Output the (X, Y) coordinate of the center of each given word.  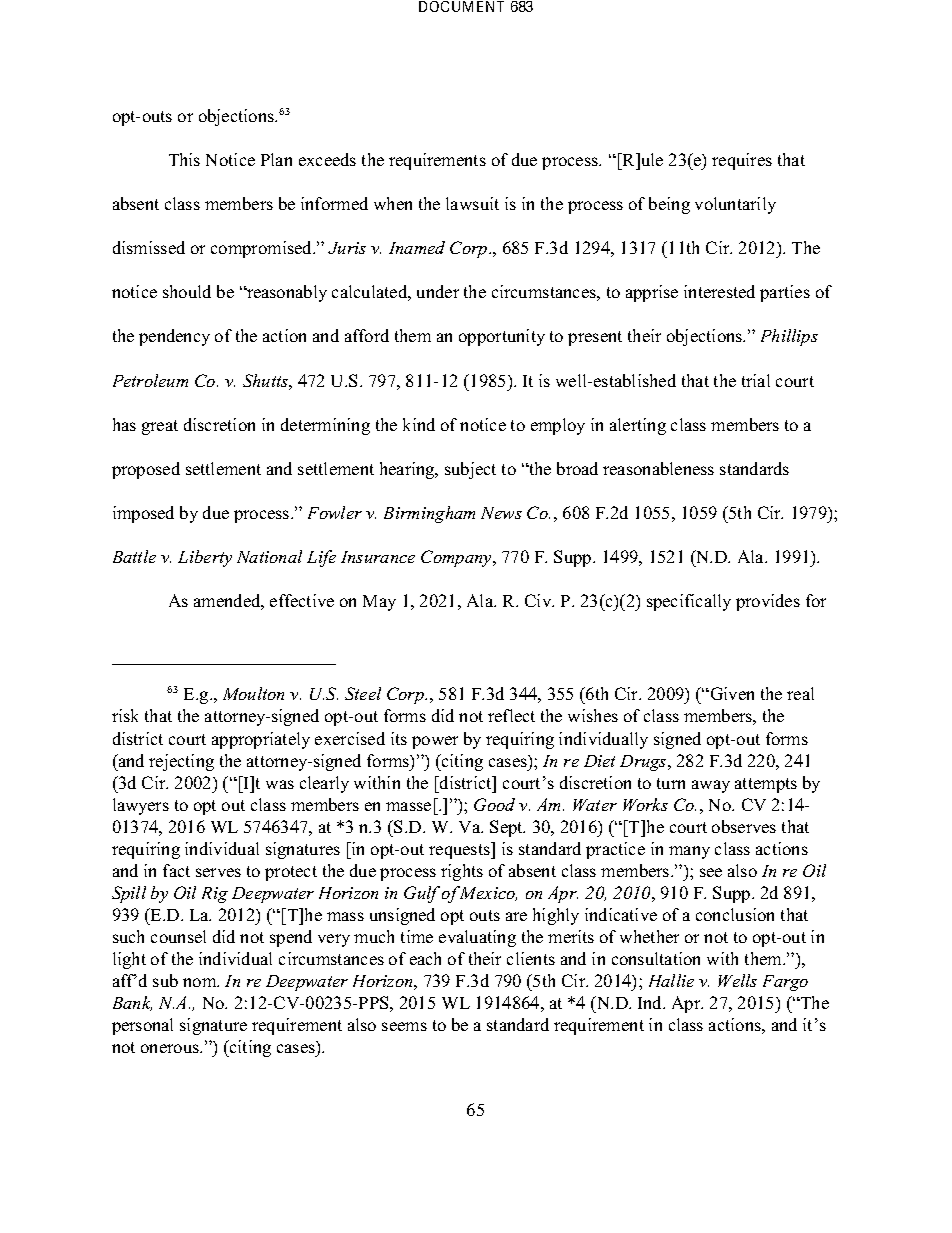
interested (719, 291)
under (438, 291)
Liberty (205, 558)
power (435, 742)
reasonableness (658, 468)
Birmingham (429, 514)
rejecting (181, 762)
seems (404, 1026)
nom (201, 982)
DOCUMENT (461, 6)
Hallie (671, 980)
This (184, 159)
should (187, 291)
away (711, 786)
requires (742, 161)
